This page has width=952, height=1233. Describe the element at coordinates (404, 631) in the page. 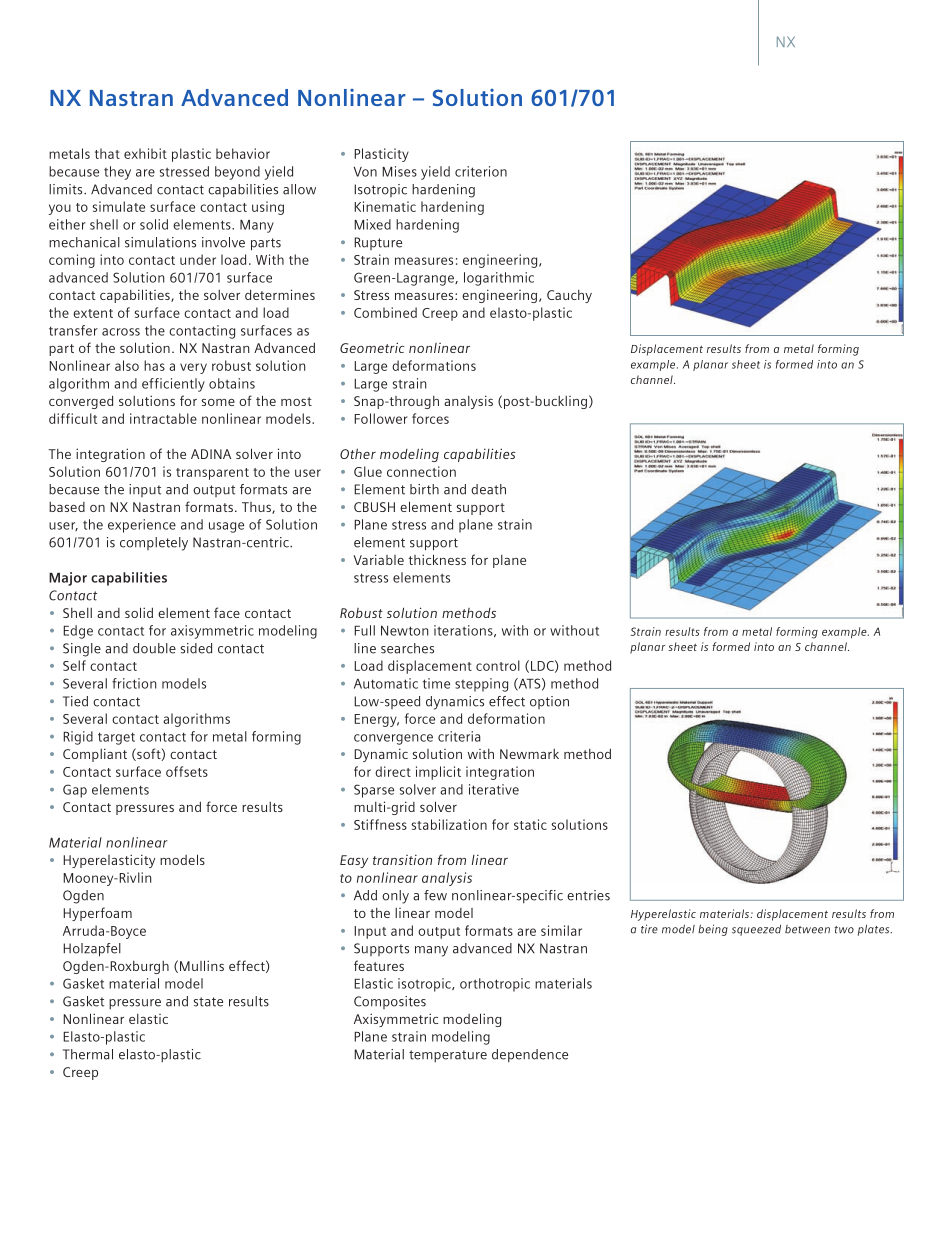

I see `Newton` at that location.
